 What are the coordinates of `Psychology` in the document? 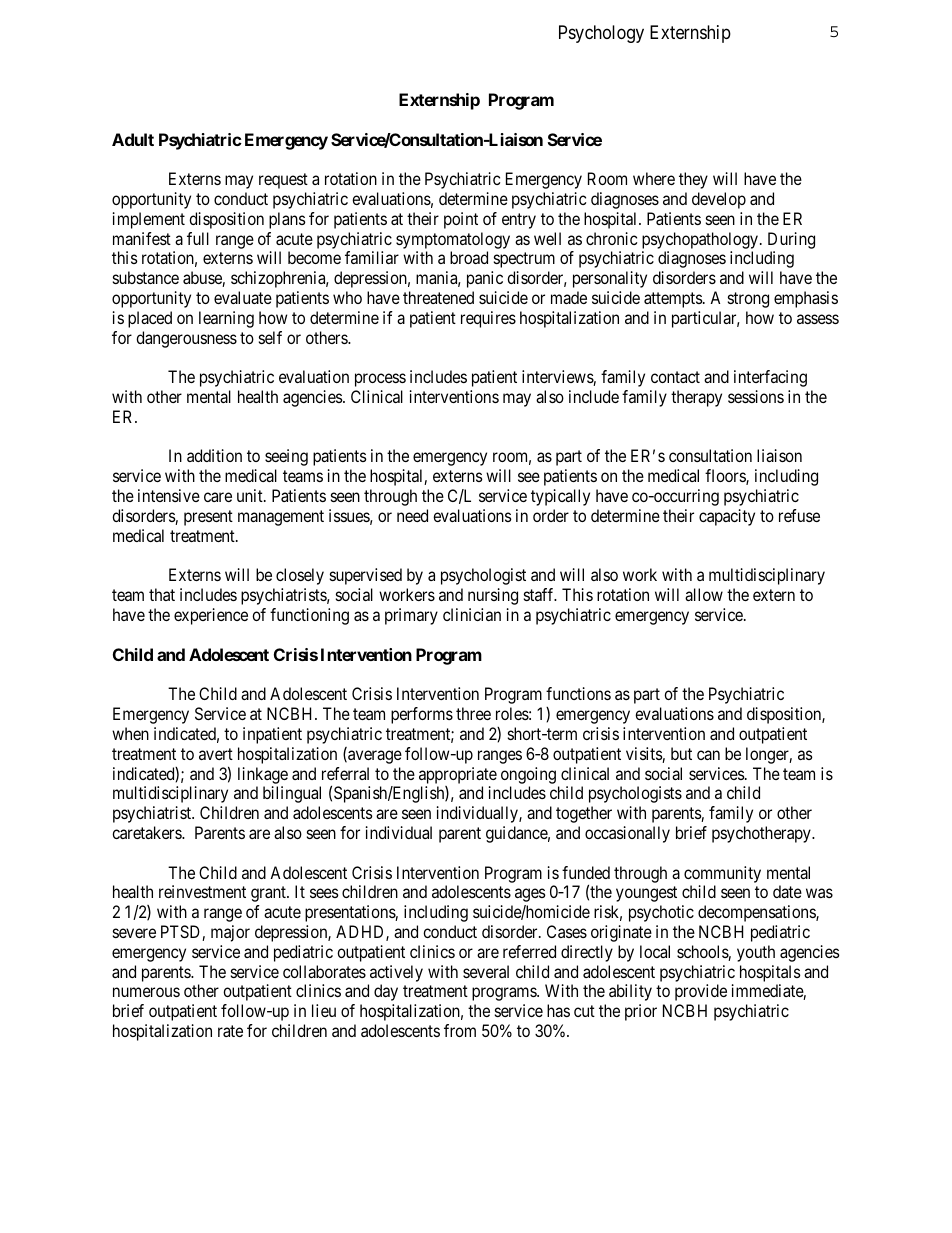 It's located at (601, 34).
